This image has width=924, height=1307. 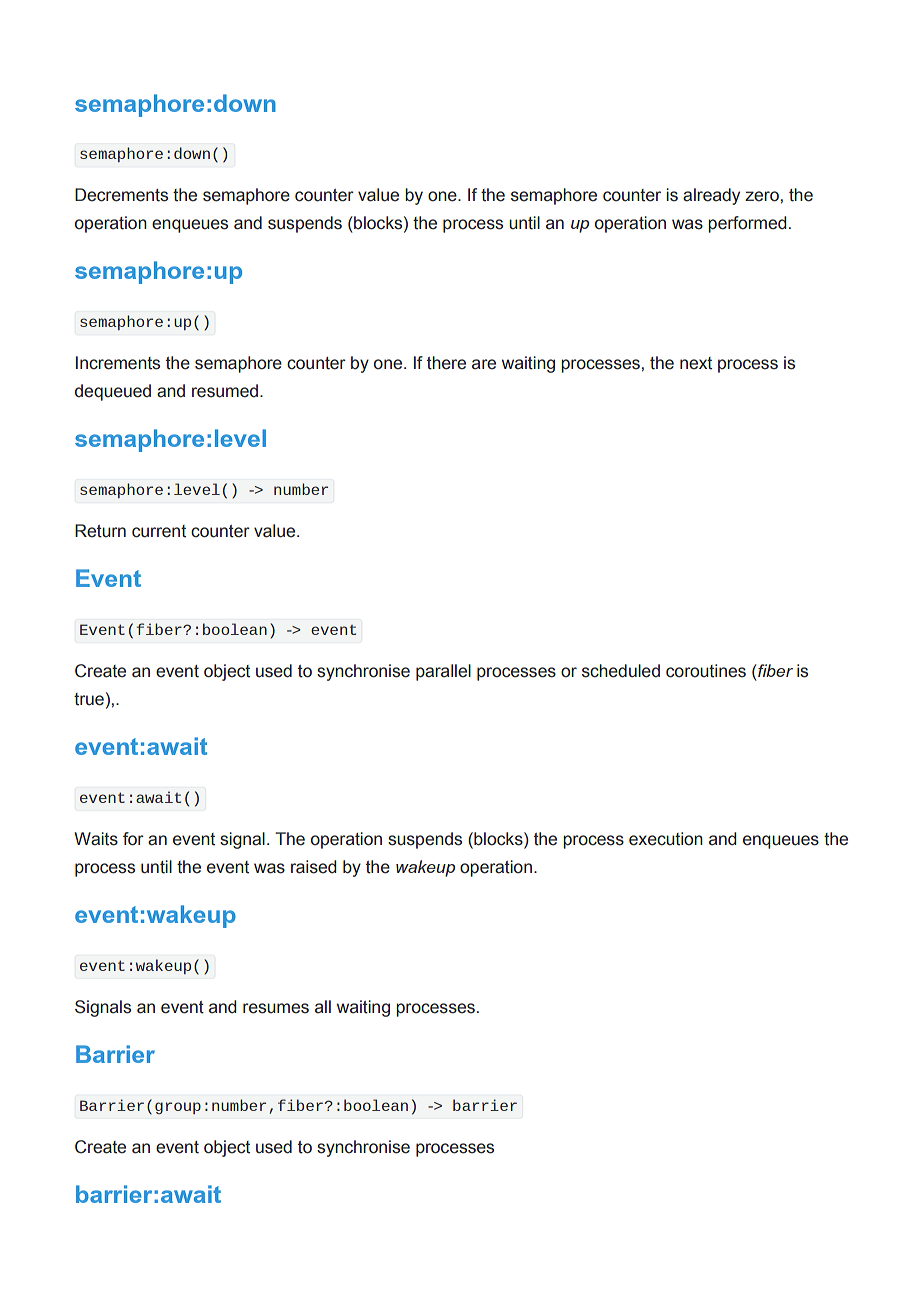 I want to click on already, so click(x=711, y=196).
